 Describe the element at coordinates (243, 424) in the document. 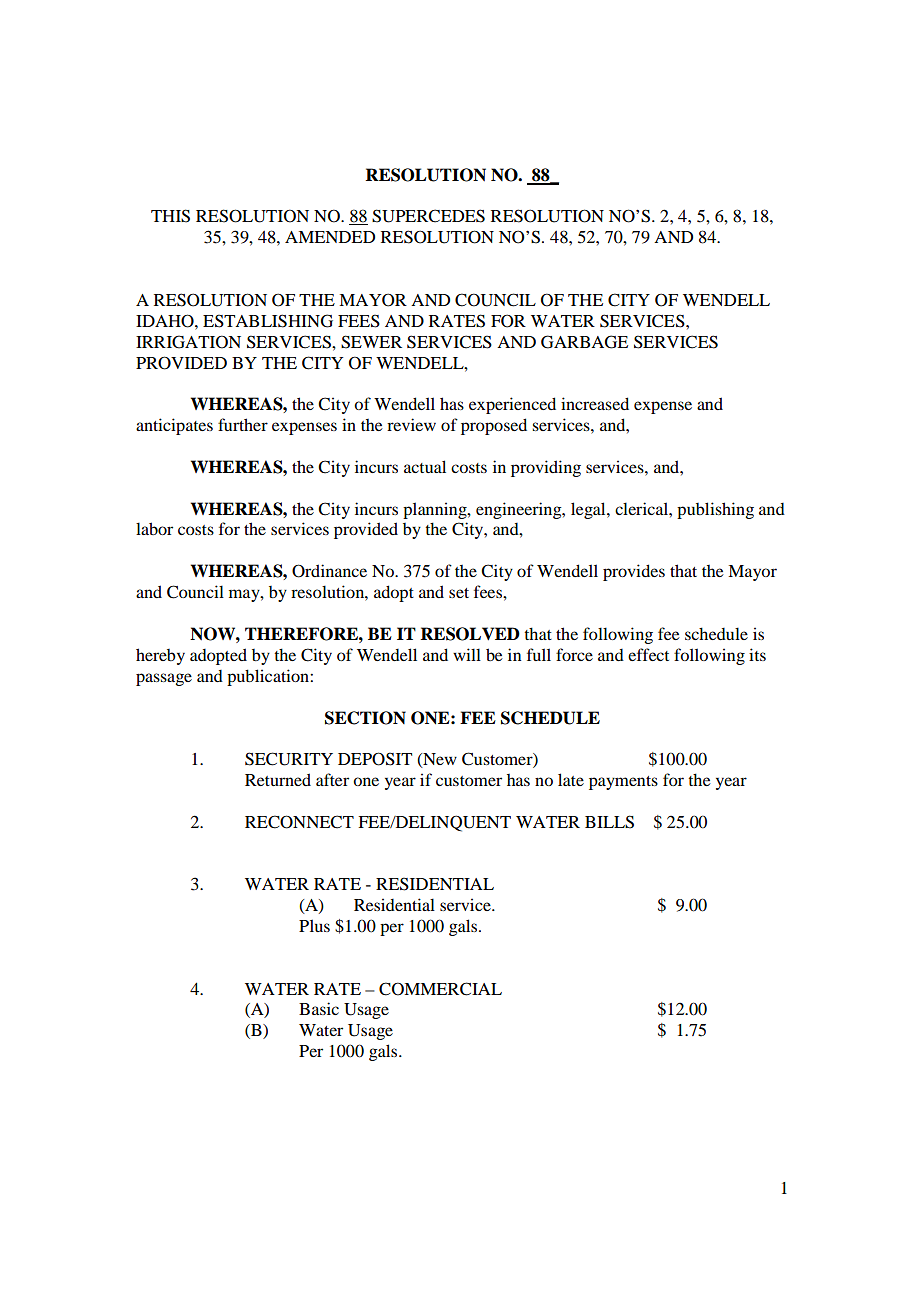

I see `further` at that location.
